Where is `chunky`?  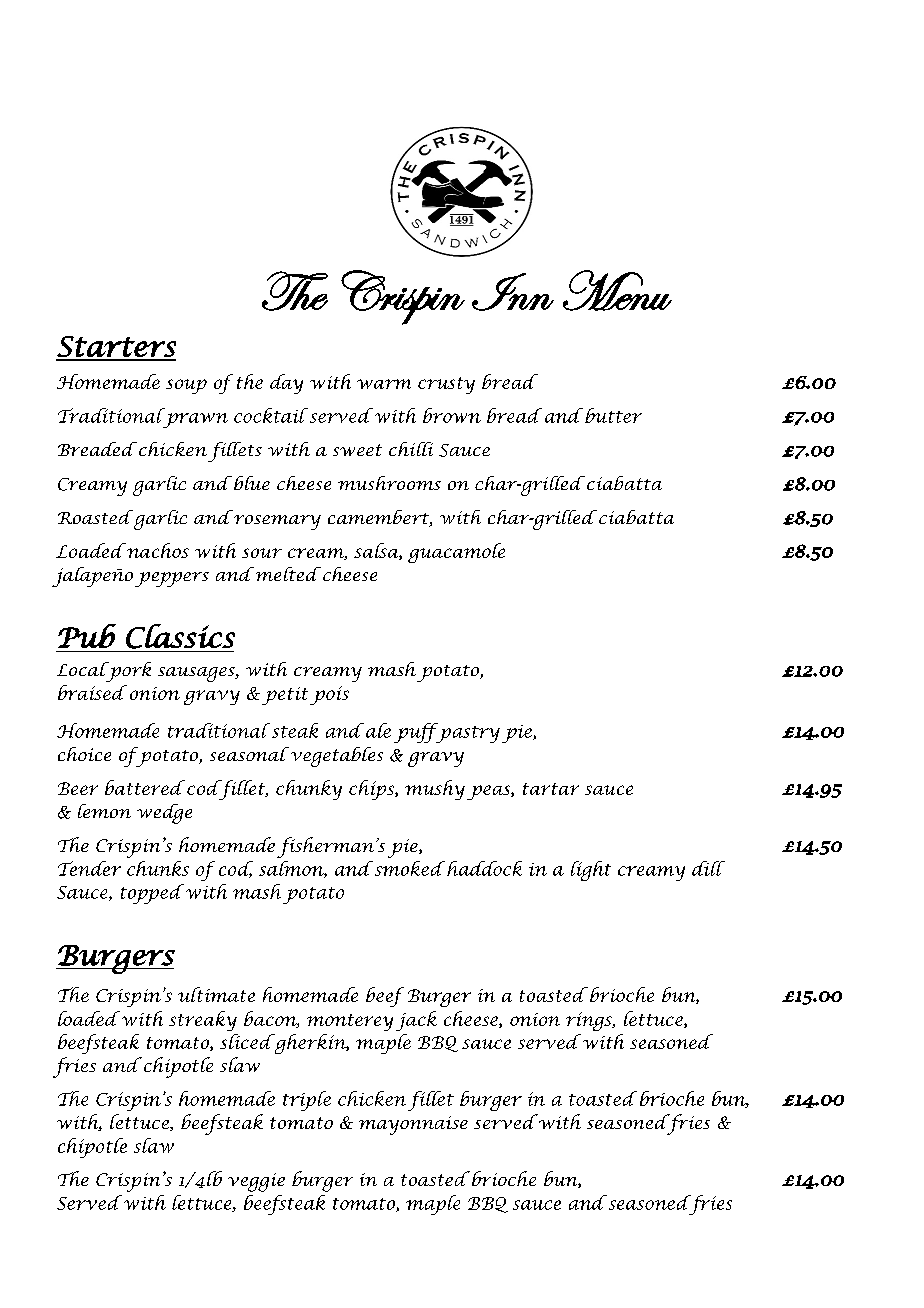 chunky is located at coordinates (309, 790).
